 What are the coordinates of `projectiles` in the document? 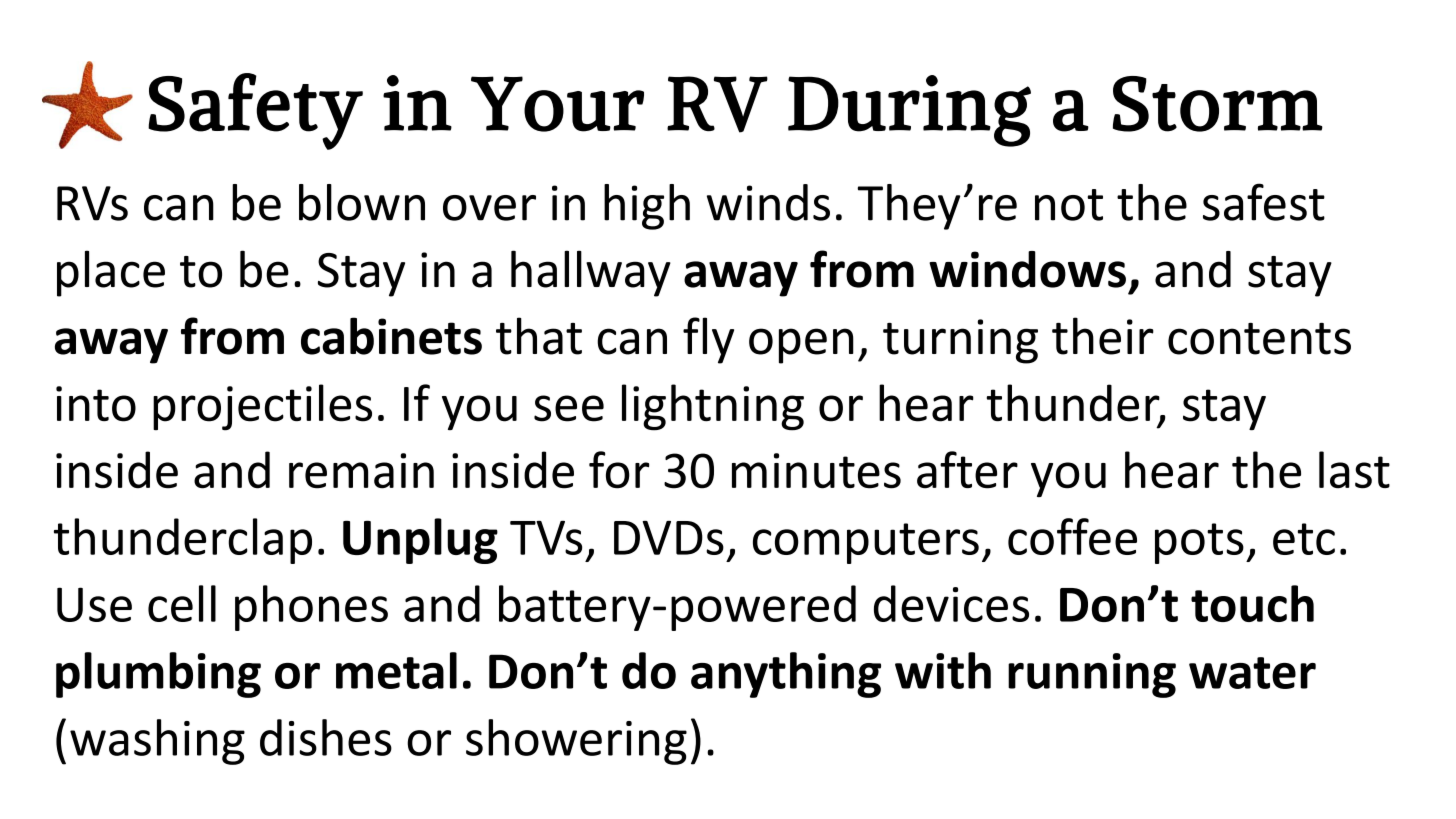 It's located at (262, 407).
